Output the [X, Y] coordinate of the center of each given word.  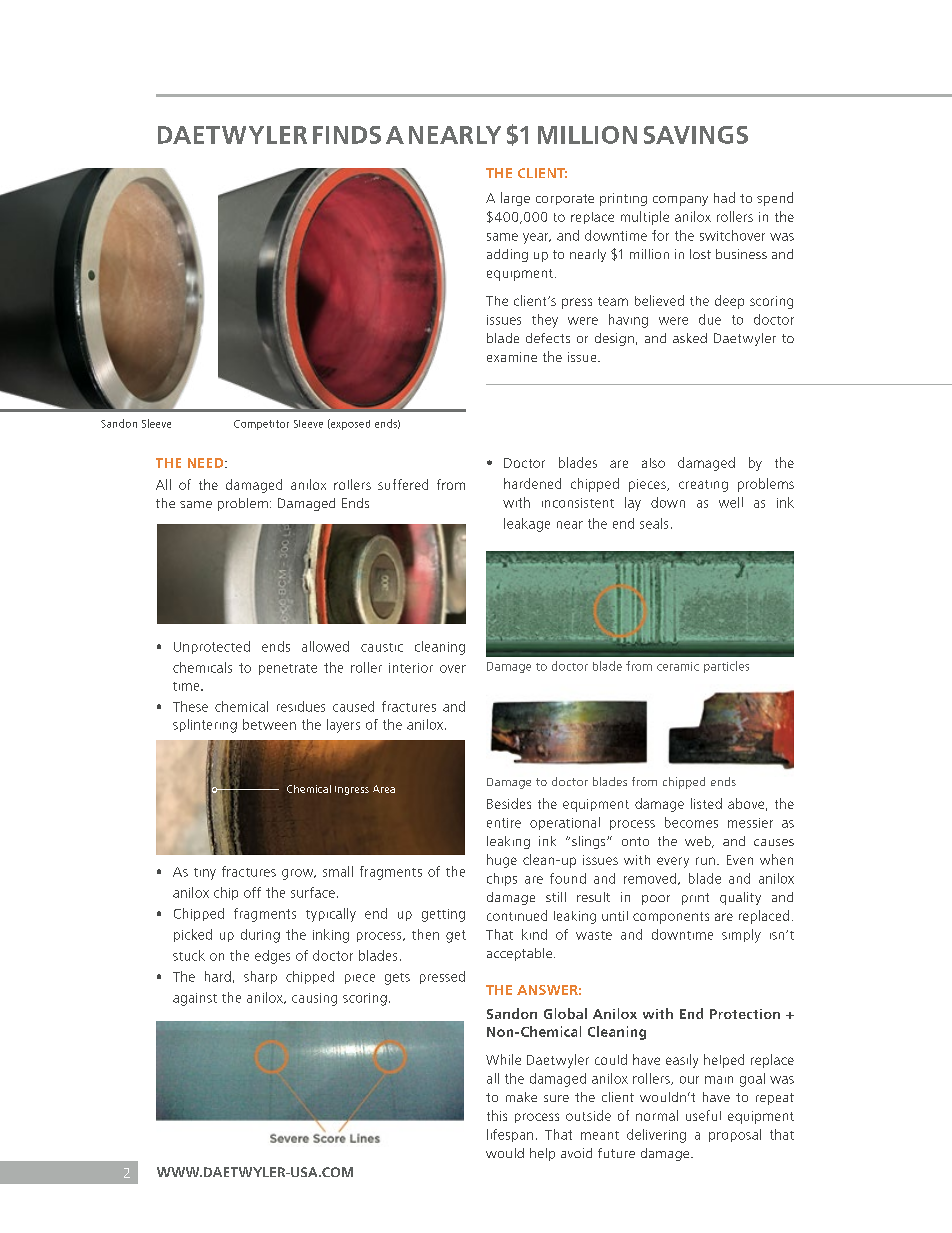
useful [703, 1115]
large [515, 199]
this [497, 1115]
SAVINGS [696, 135]
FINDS [347, 135]
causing [314, 999]
